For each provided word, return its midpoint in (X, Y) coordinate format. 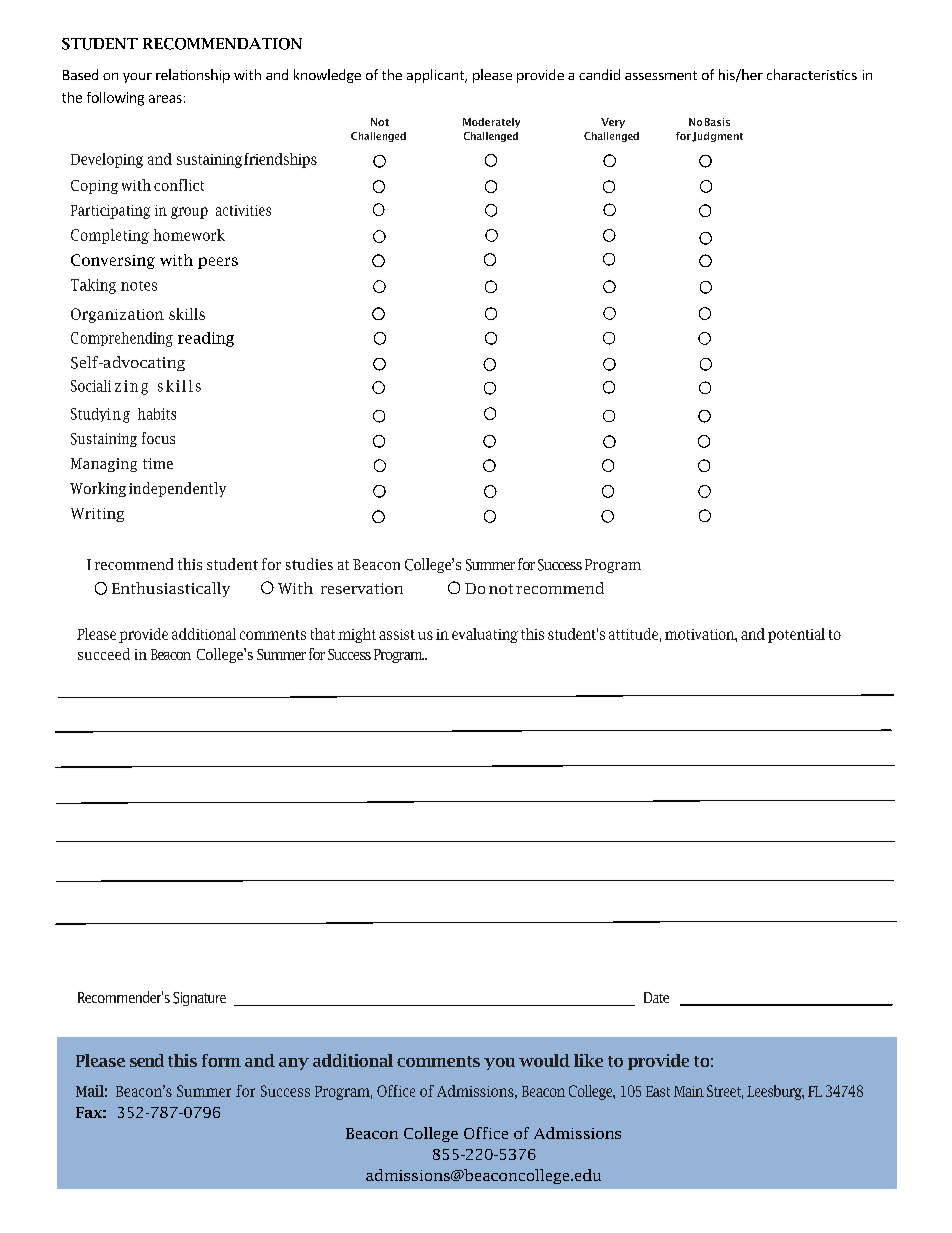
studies (309, 564)
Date (656, 997)
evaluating (485, 635)
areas (165, 99)
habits (157, 414)
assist (397, 634)
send (147, 1060)
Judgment (717, 137)
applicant (437, 76)
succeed (104, 654)
